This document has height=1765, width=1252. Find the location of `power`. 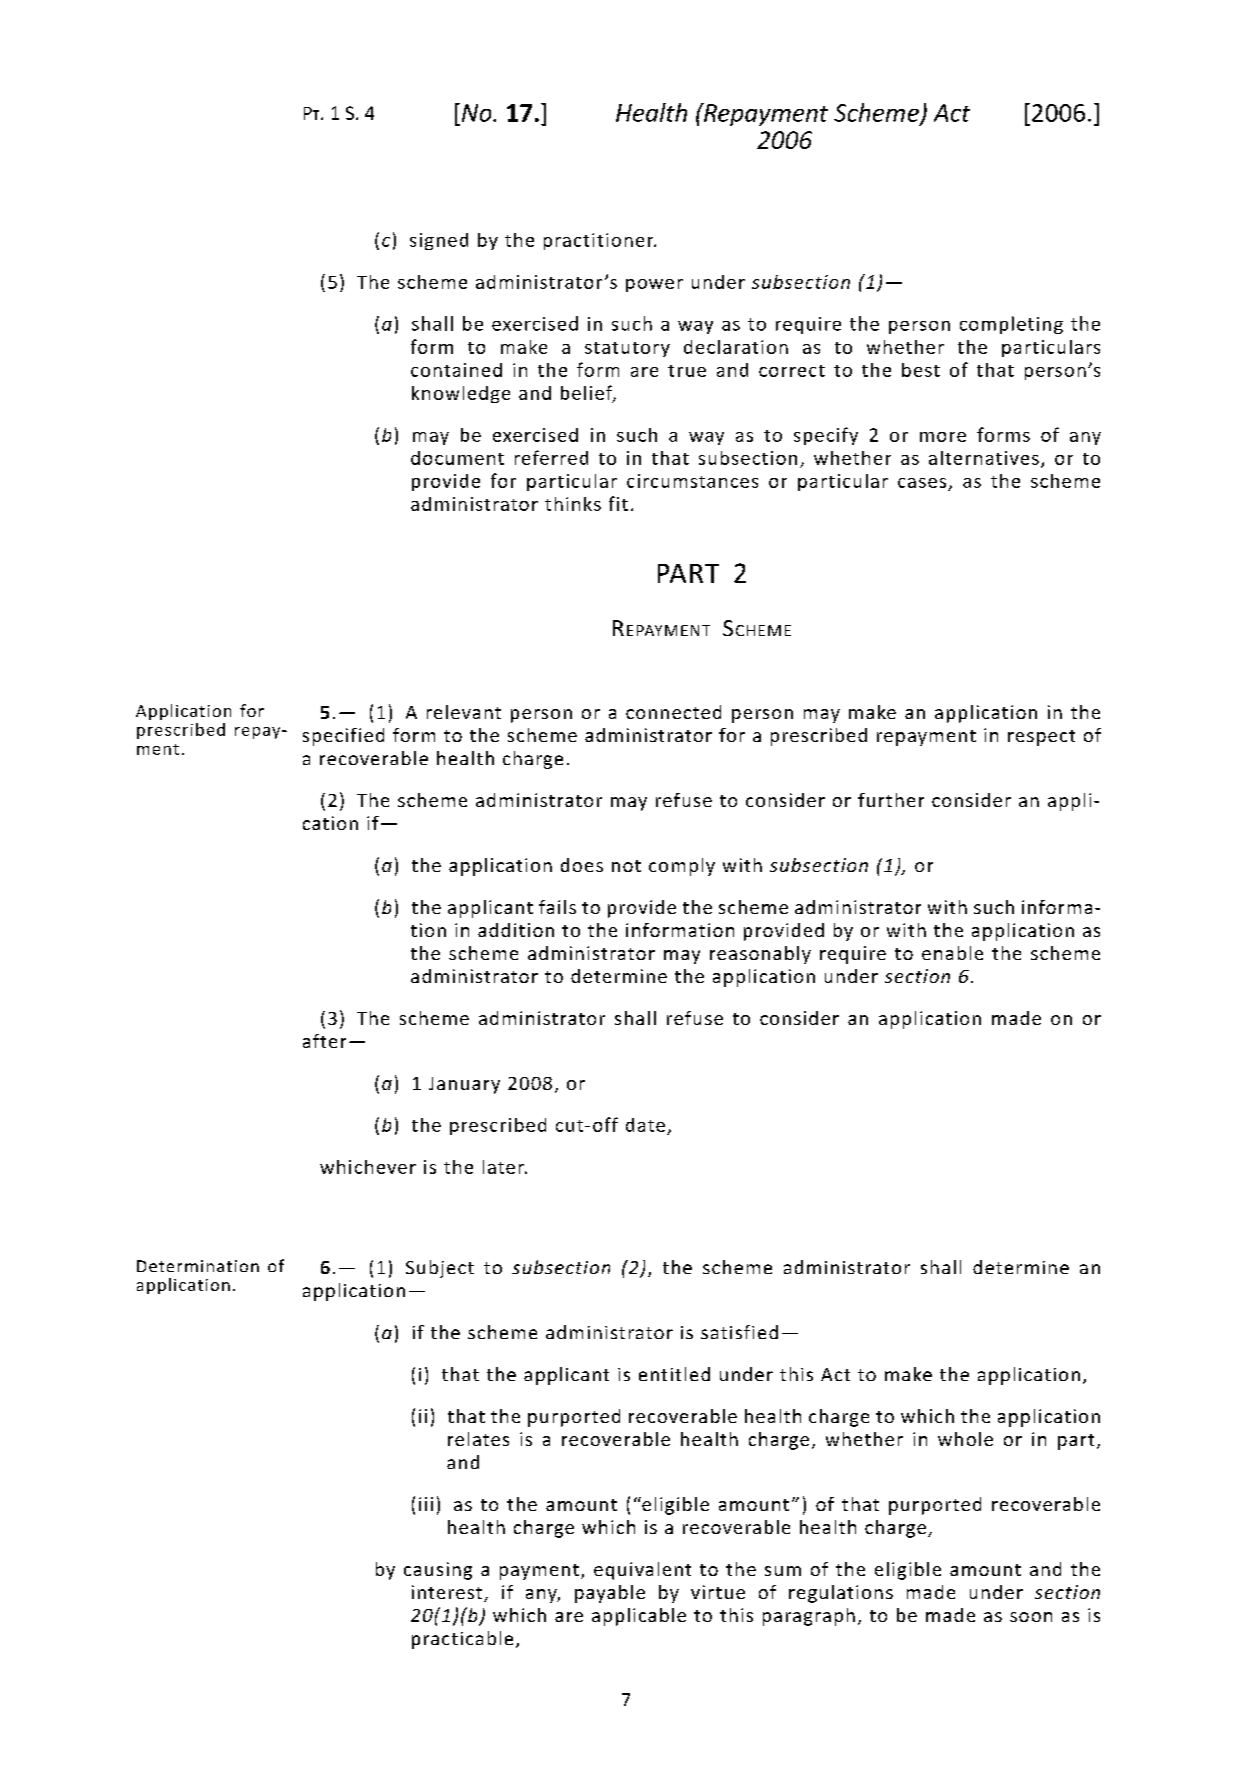

power is located at coordinates (654, 285).
